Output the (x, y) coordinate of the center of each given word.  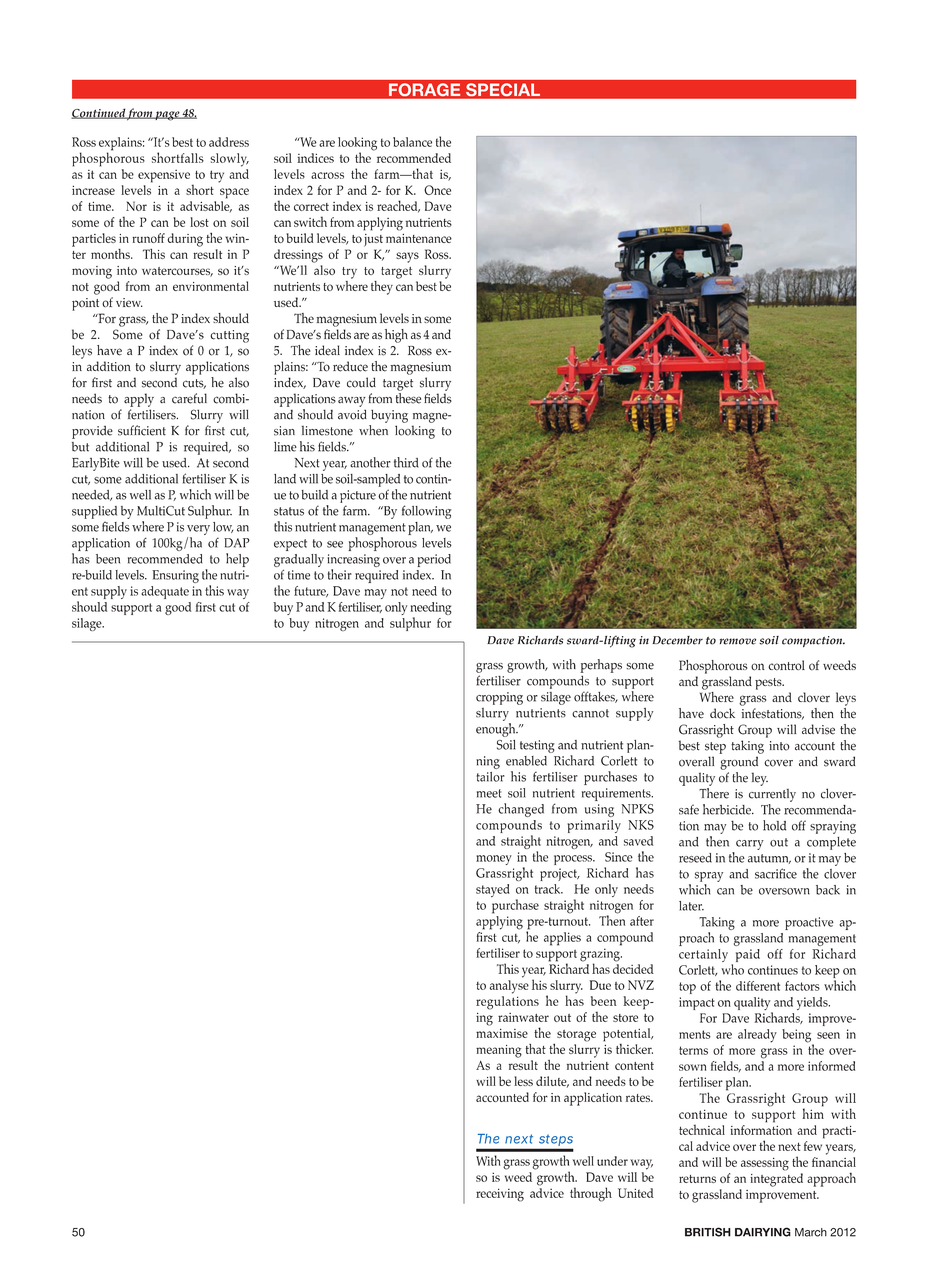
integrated (776, 1180)
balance (412, 142)
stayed (493, 890)
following (426, 512)
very (198, 530)
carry (750, 845)
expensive (164, 176)
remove (738, 641)
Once (437, 190)
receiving (500, 1195)
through (591, 1194)
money (494, 860)
